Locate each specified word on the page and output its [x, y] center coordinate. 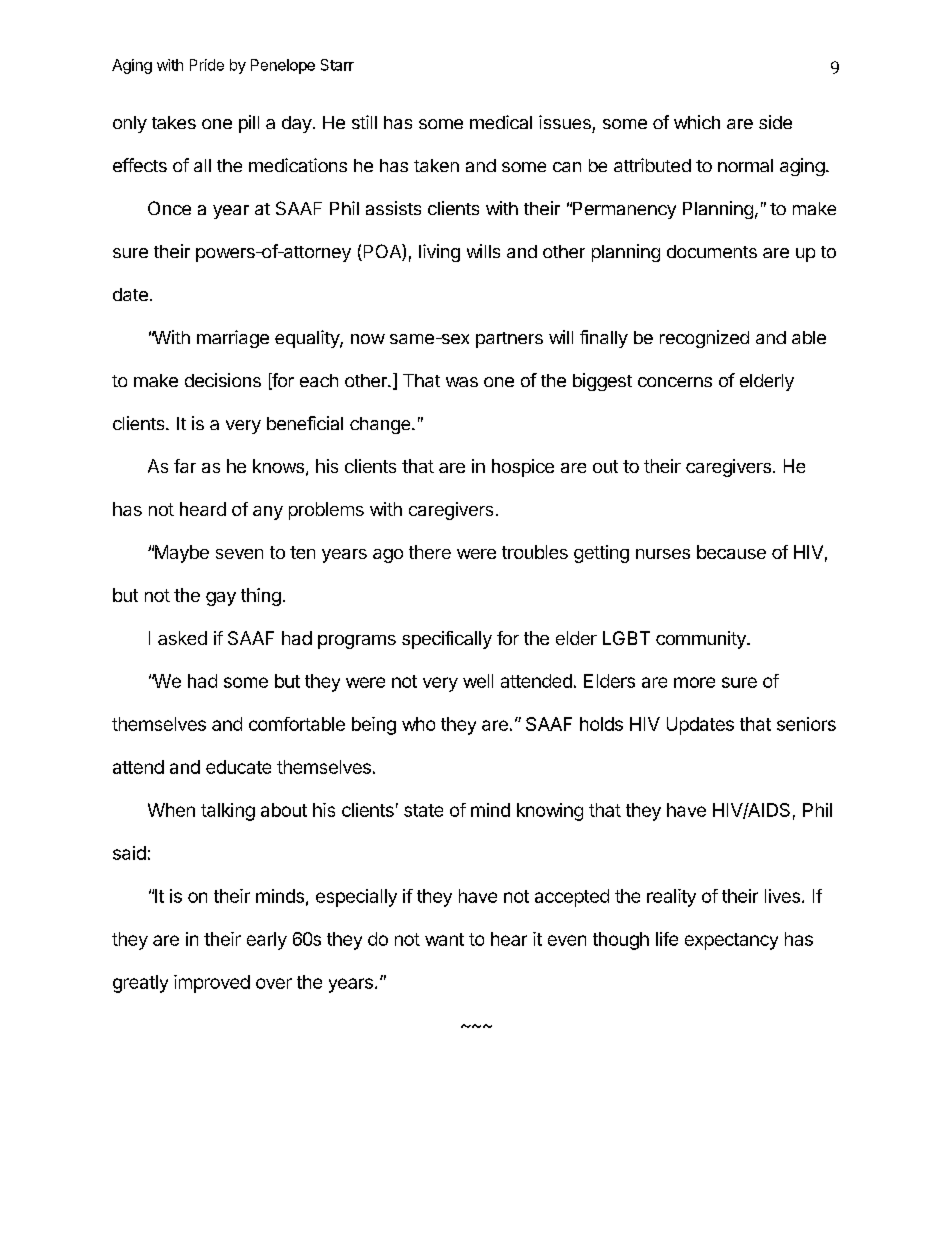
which [697, 122]
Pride [207, 65]
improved [212, 984]
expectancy [731, 941]
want [444, 939]
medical [501, 122]
